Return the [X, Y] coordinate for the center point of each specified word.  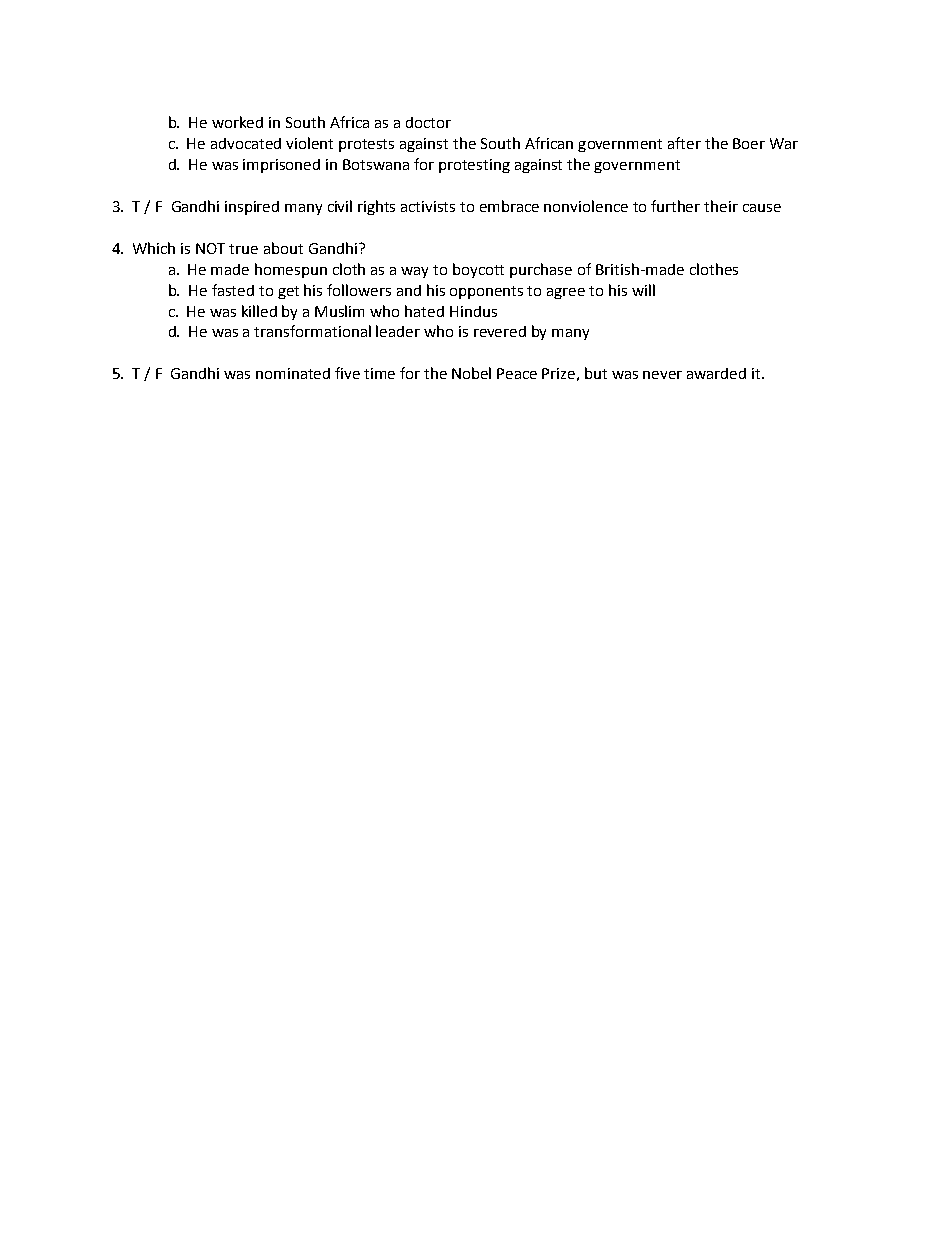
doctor [428, 122]
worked [237, 122]
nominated [293, 373]
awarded [716, 373]
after [684, 143]
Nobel [471, 373]
